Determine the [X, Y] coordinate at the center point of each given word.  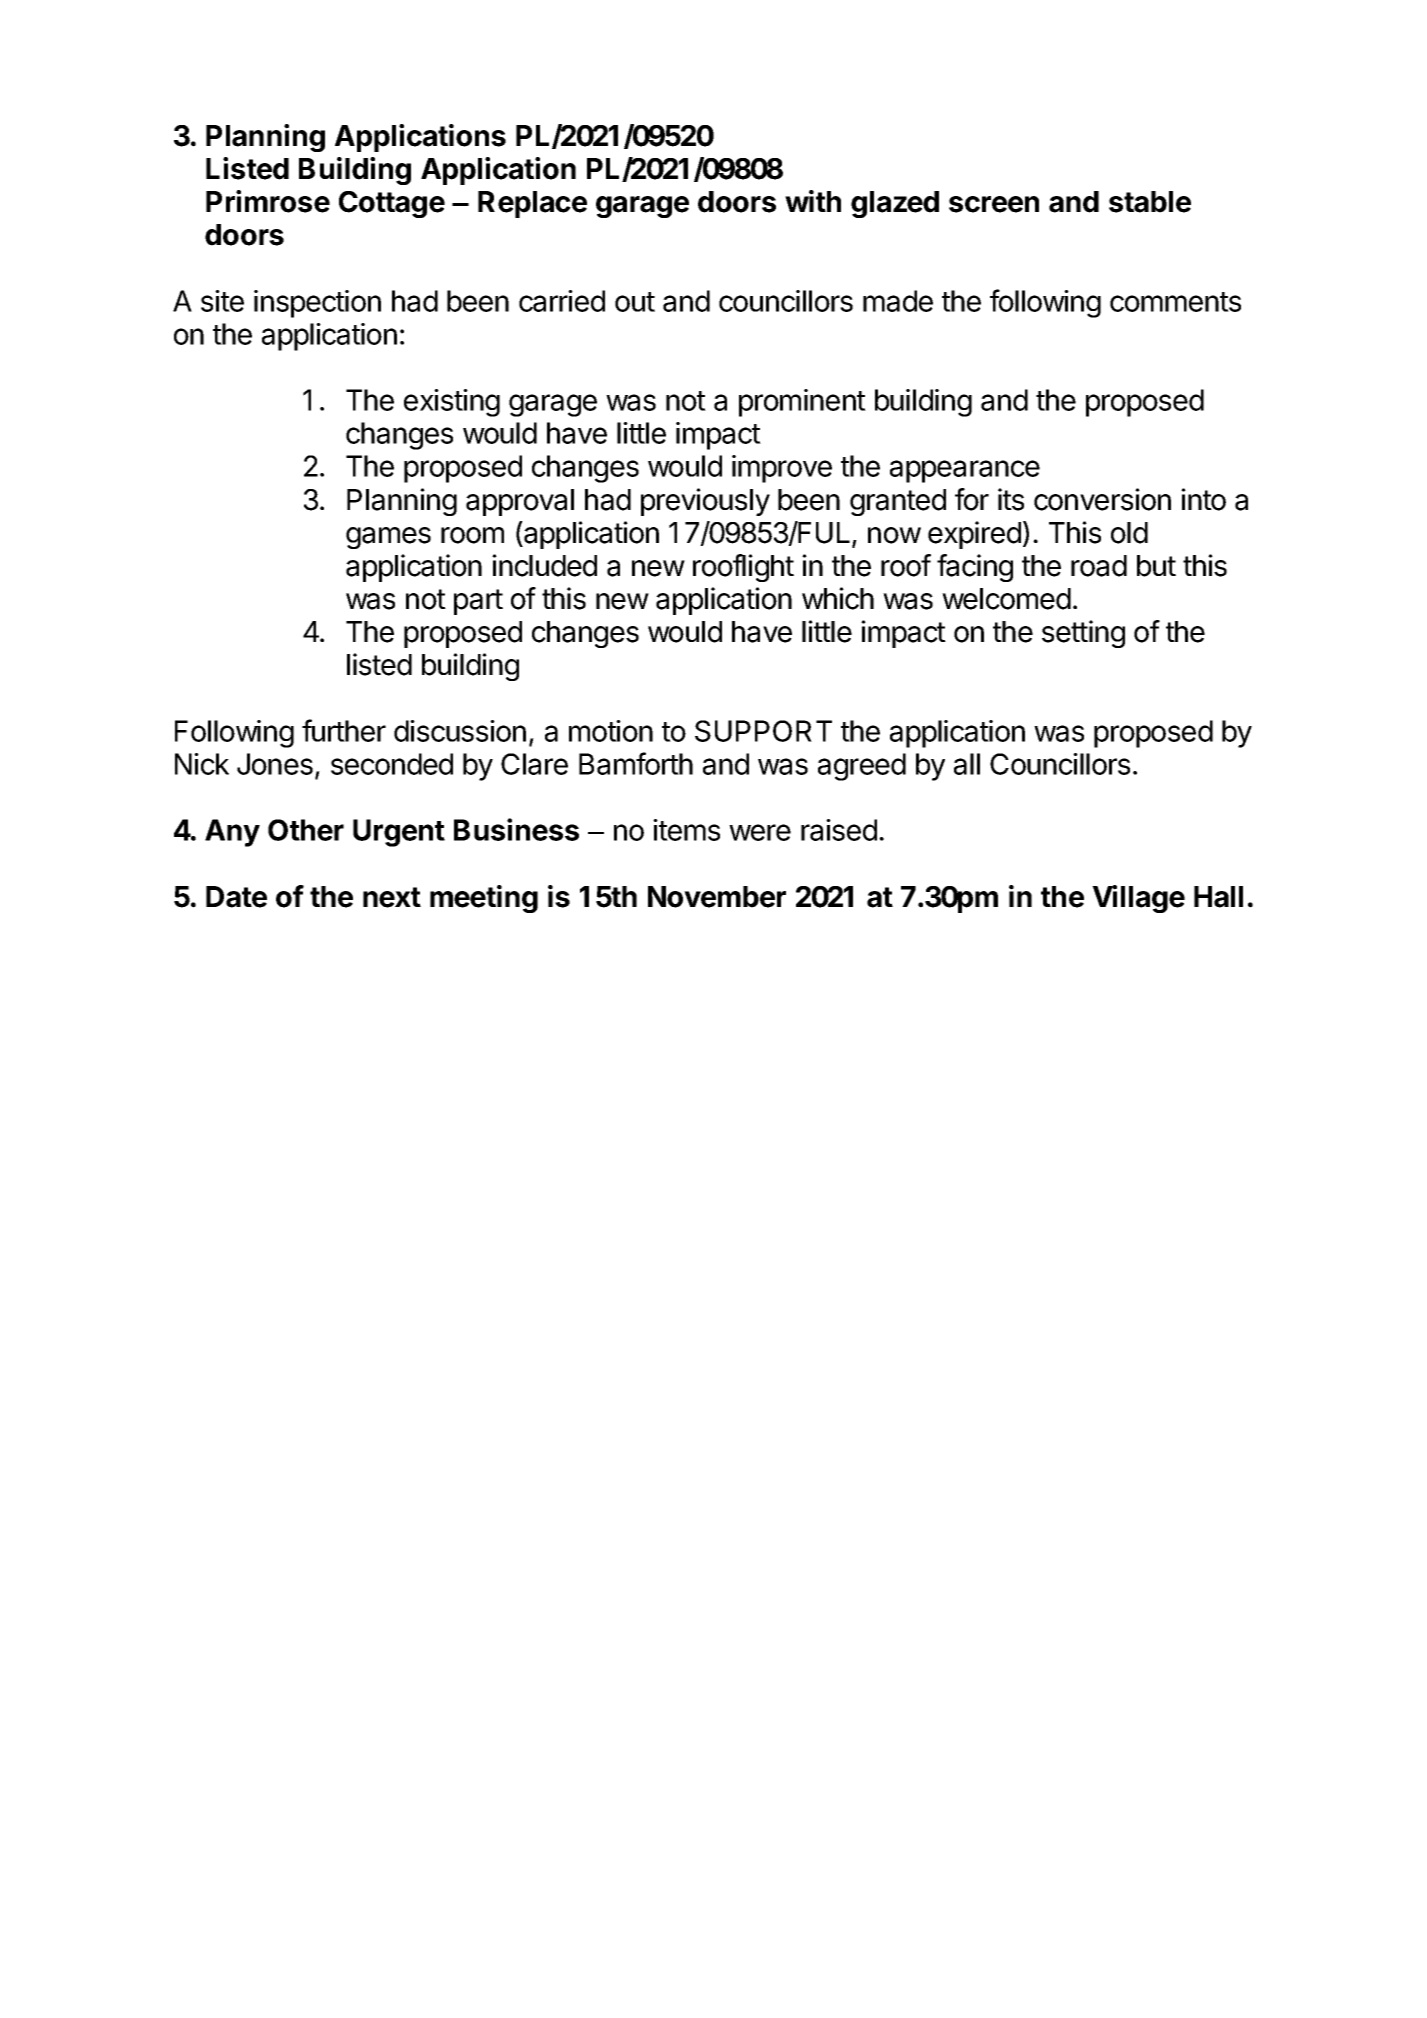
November [717, 897]
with [813, 201]
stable [1150, 202]
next [392, 897]
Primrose [268, 201]
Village [1138, 899]
